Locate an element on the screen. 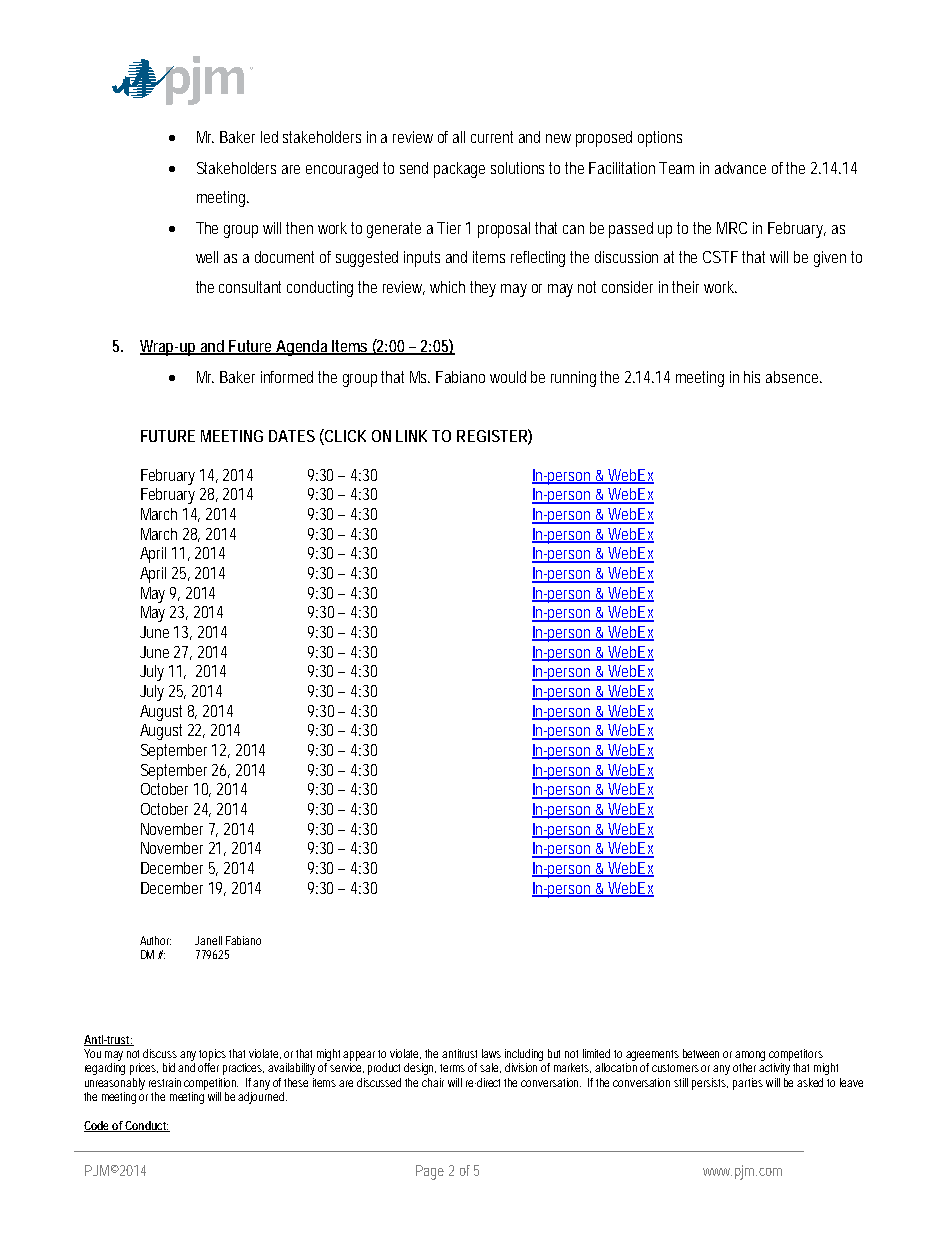 Image resolution: width=952 pixels, height=1233 pixels. activity is located at coordinates (776, 1069).
